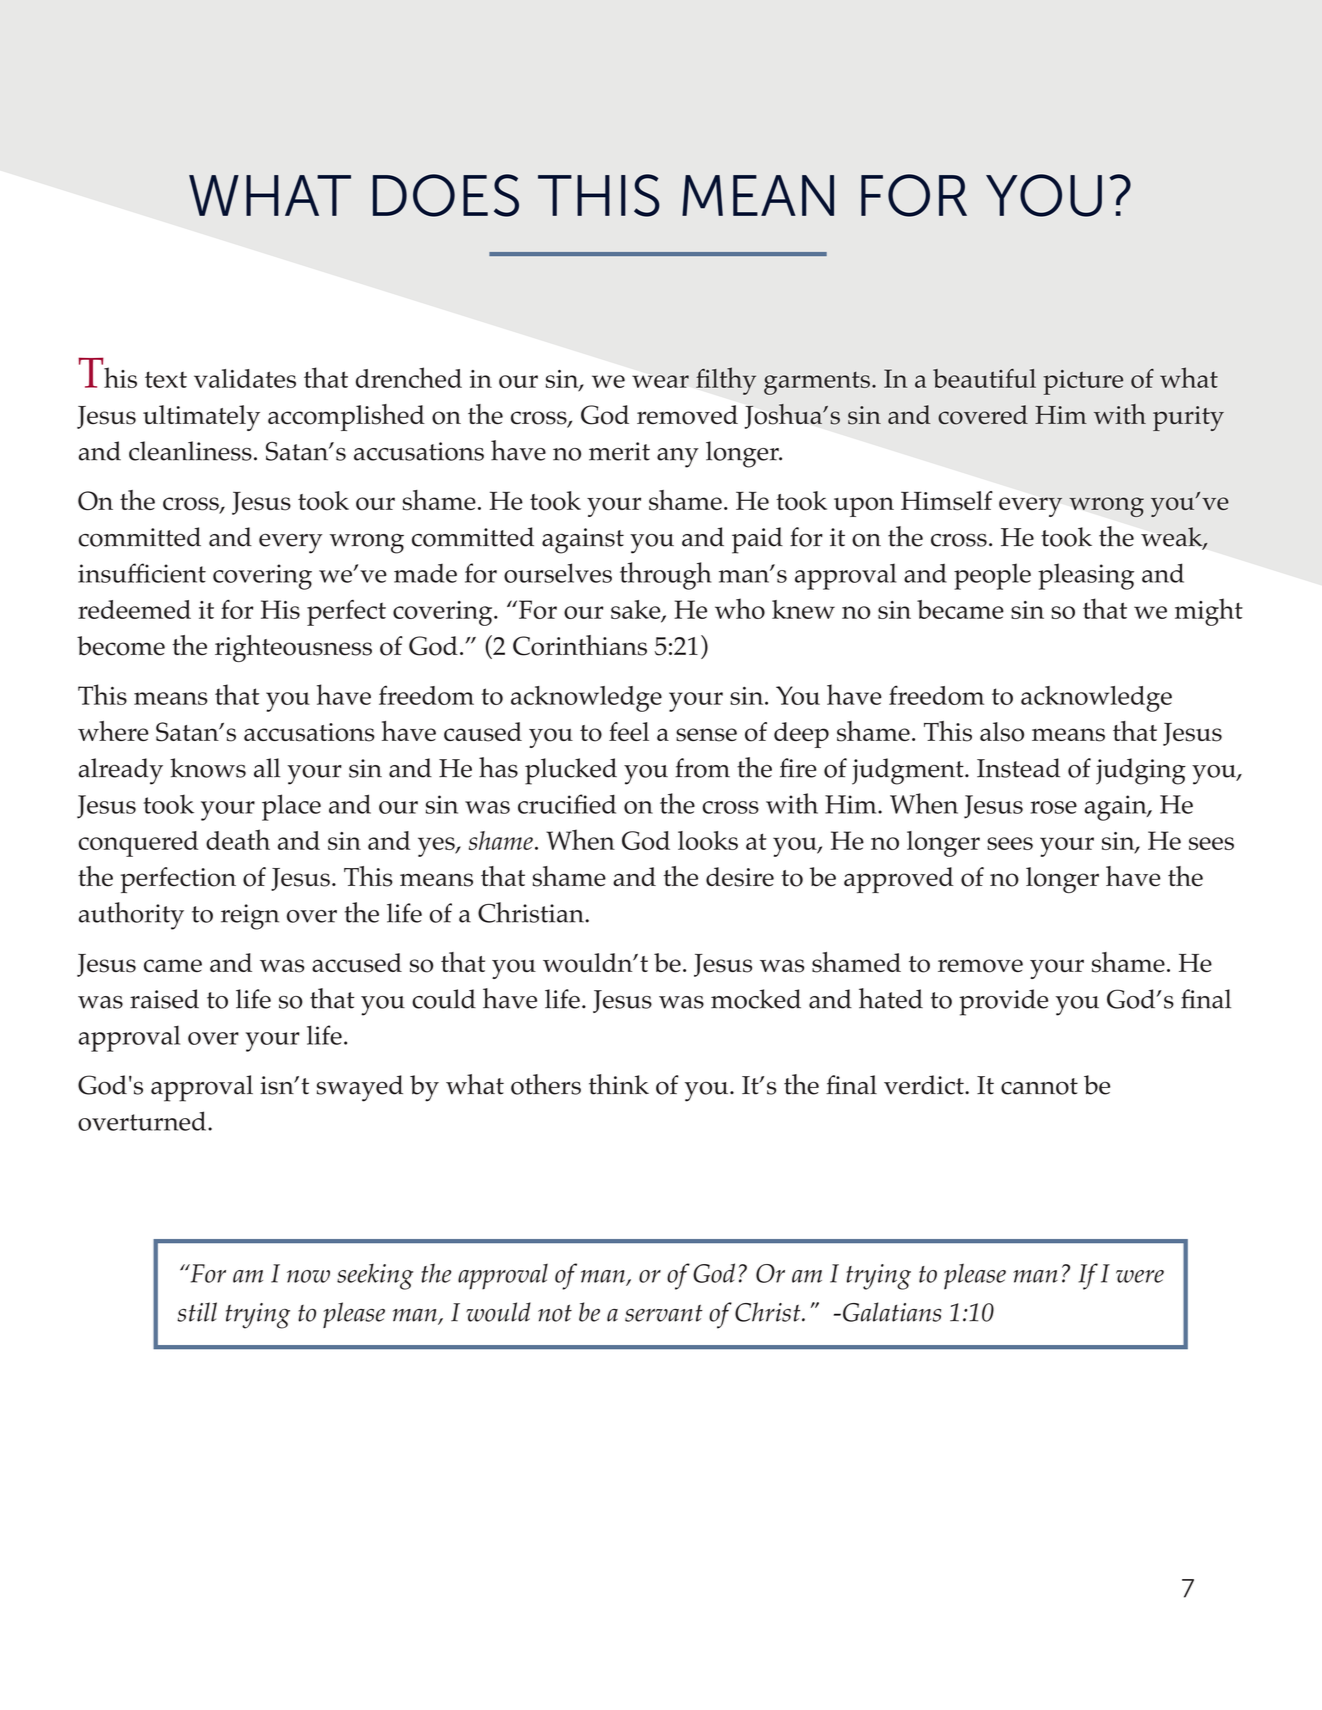 The height and width of the screenshot is (1710, 1322). I want to click on DOES, so click(446, 195).
